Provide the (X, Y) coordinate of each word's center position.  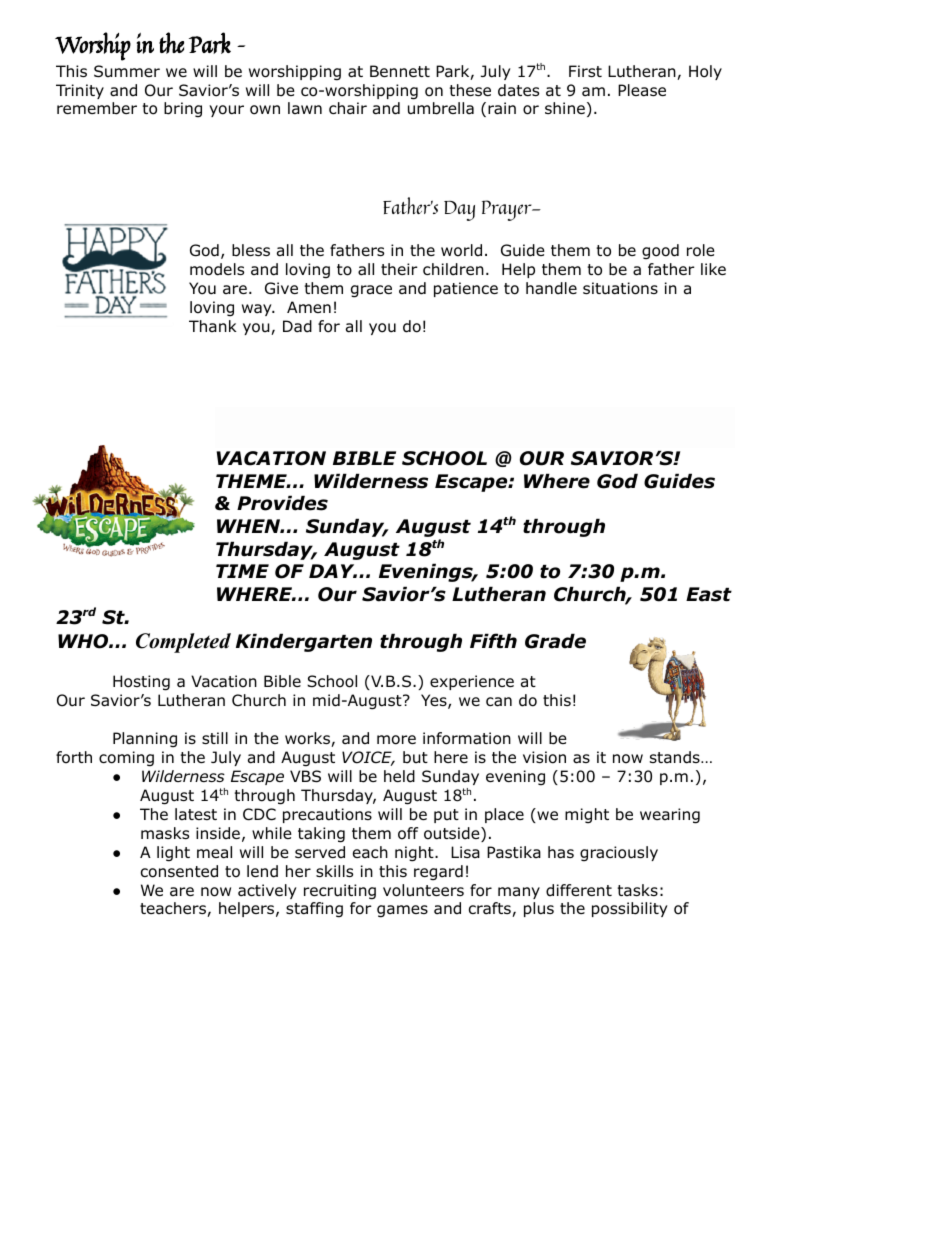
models (217, 269)
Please (642, 90)
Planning (145, 739)
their (399, 269)
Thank (213, 326)
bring (183, 109)
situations (620, 288)
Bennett (400, 71)
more (396, 740)
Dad (297, 326)
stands (676, 757)
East (709, 594)
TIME (242, 571)
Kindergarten (304, 642)
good (660, 251)
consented (179, 871)
